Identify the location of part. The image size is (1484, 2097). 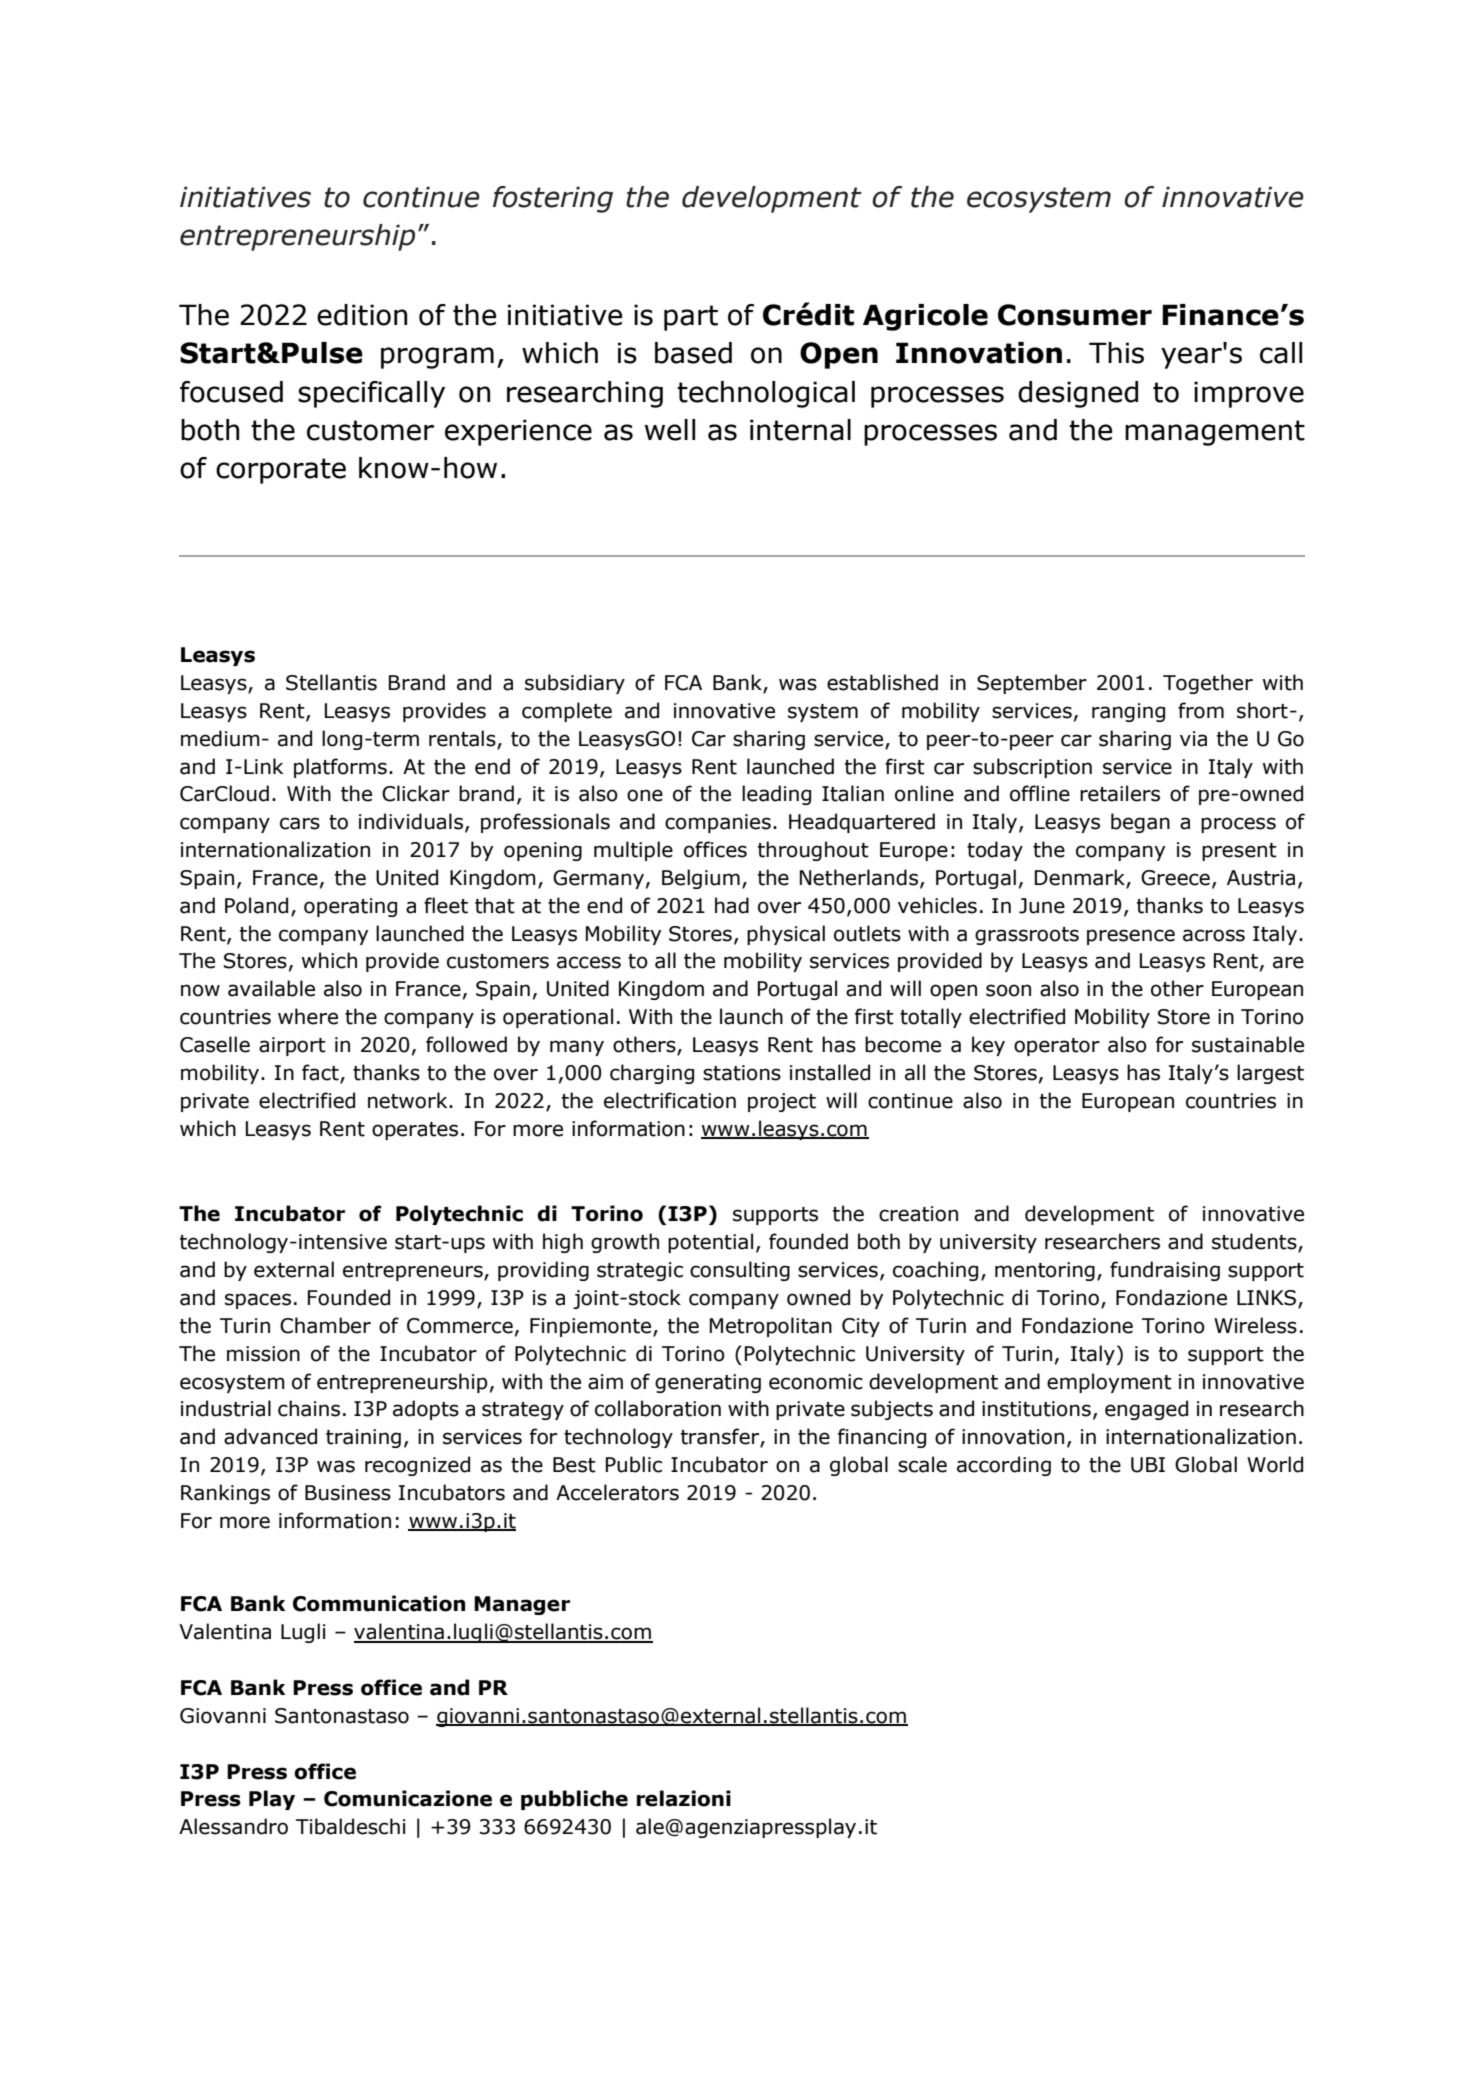
(691, 318).
